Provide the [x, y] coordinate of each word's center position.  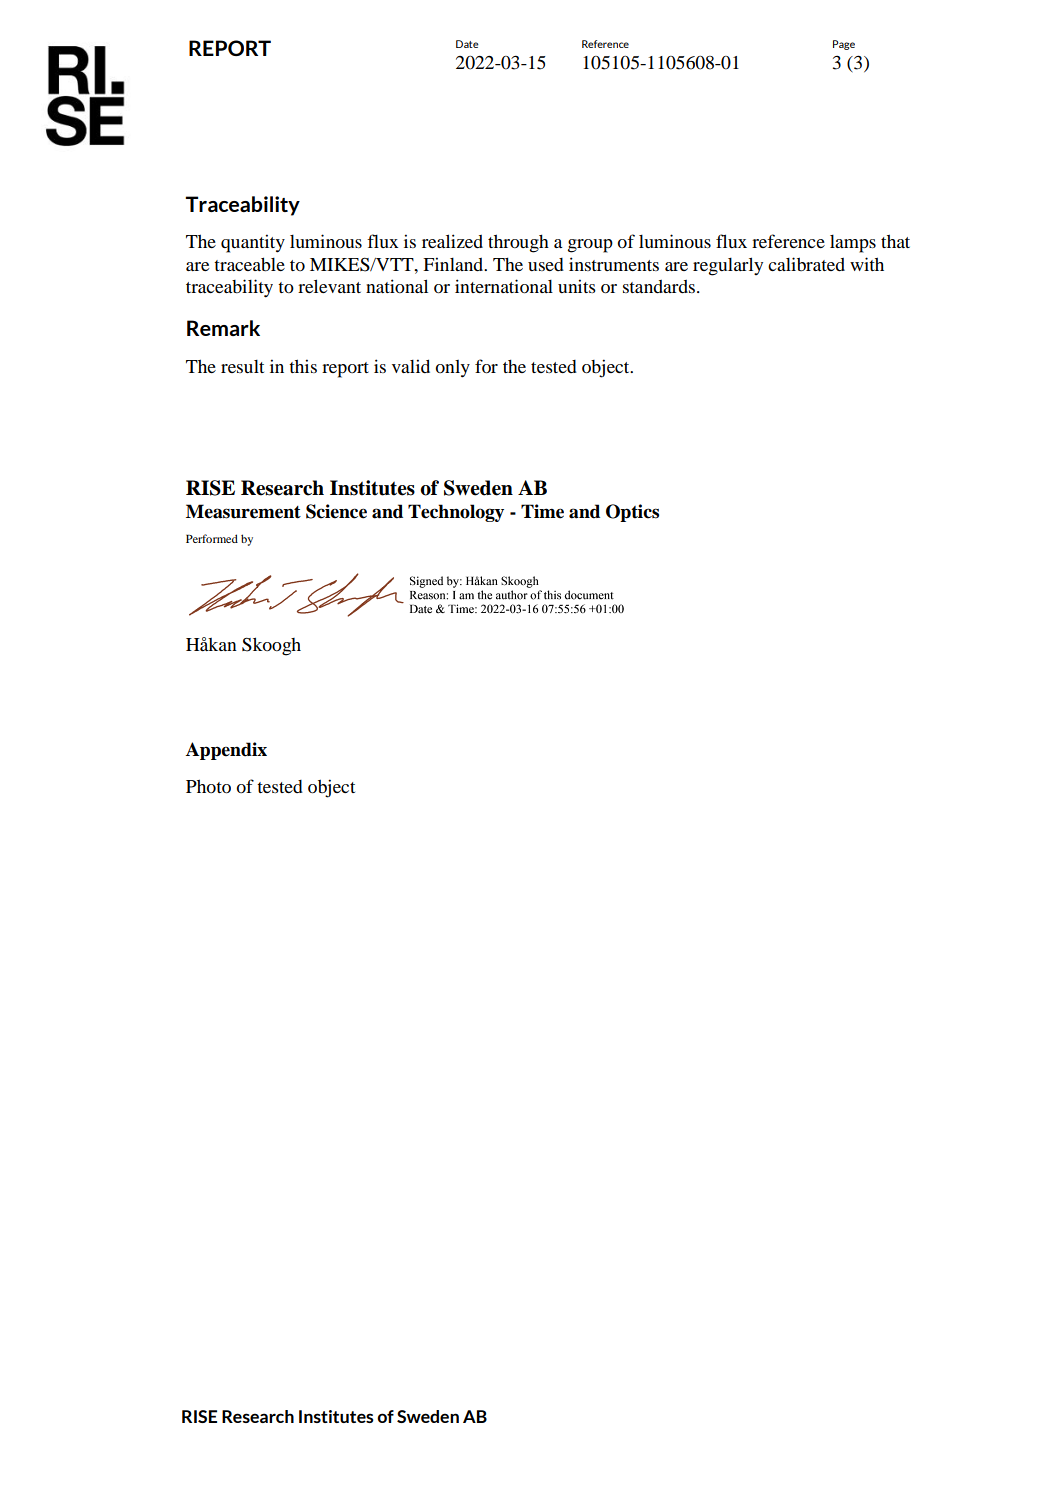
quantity [253, 243]
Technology [456, 513]
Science [336, 511]
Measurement [243, 511]
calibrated [806, 264]
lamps [853, 244]
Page [844, 45]
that [895, 241]
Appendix [226, 751]
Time [542, 511]
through [518, 243]
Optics [632, 513]
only [452, 369]
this [303, 366]
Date [467, 44]
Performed [212, 538]
